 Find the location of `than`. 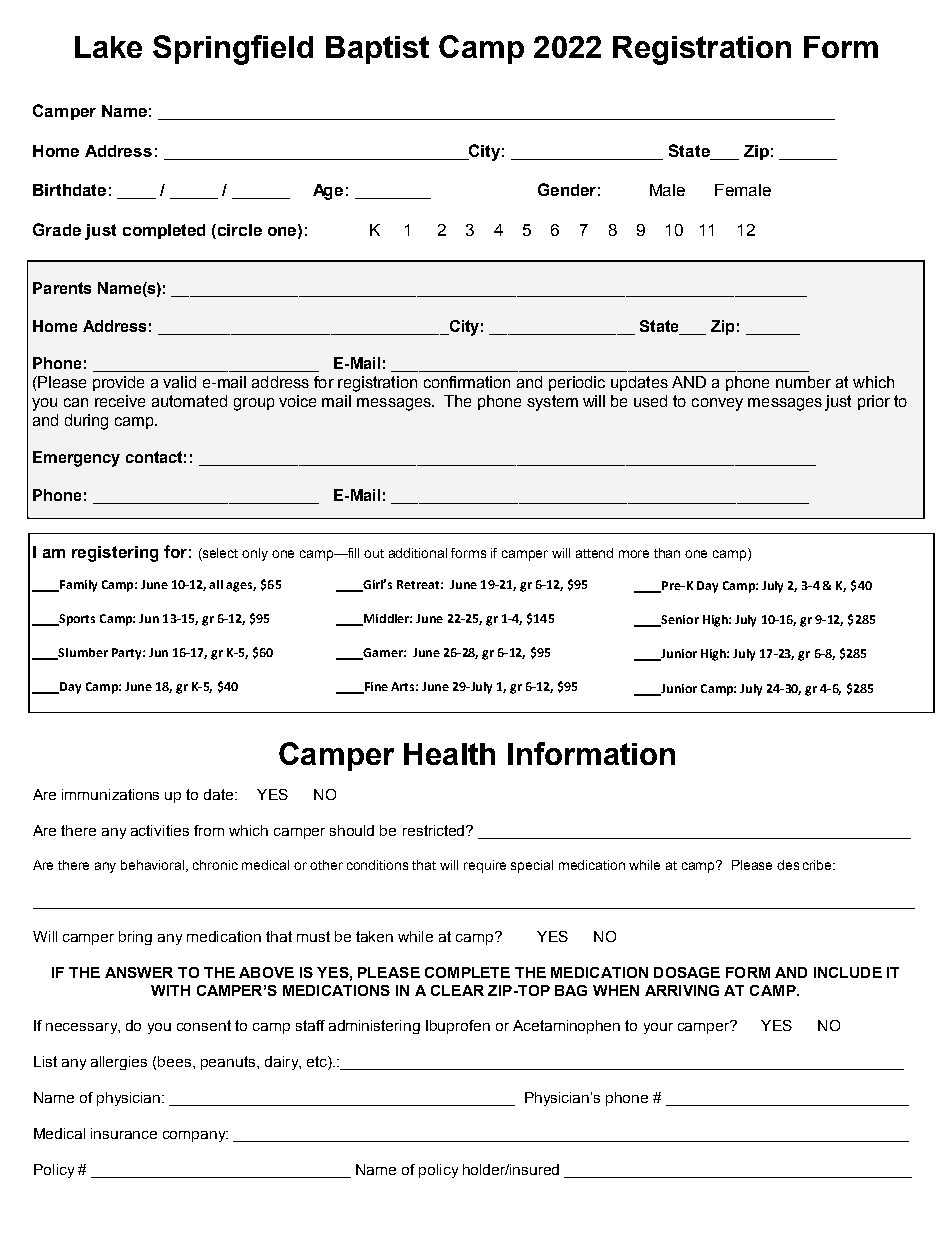

than is located at coordinates (667, 553).
